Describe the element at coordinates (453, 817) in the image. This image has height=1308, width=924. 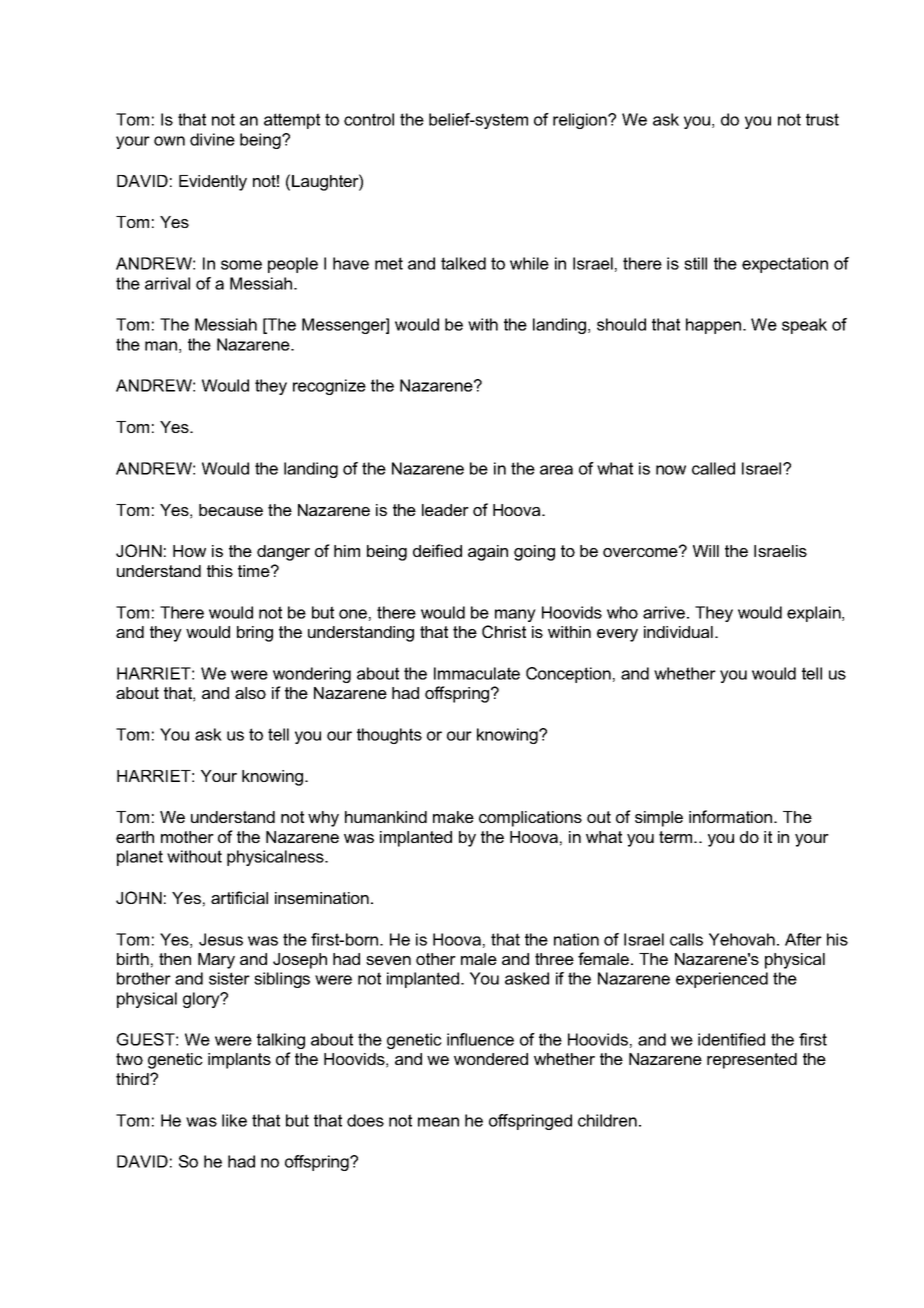
I see `make` at that location.
